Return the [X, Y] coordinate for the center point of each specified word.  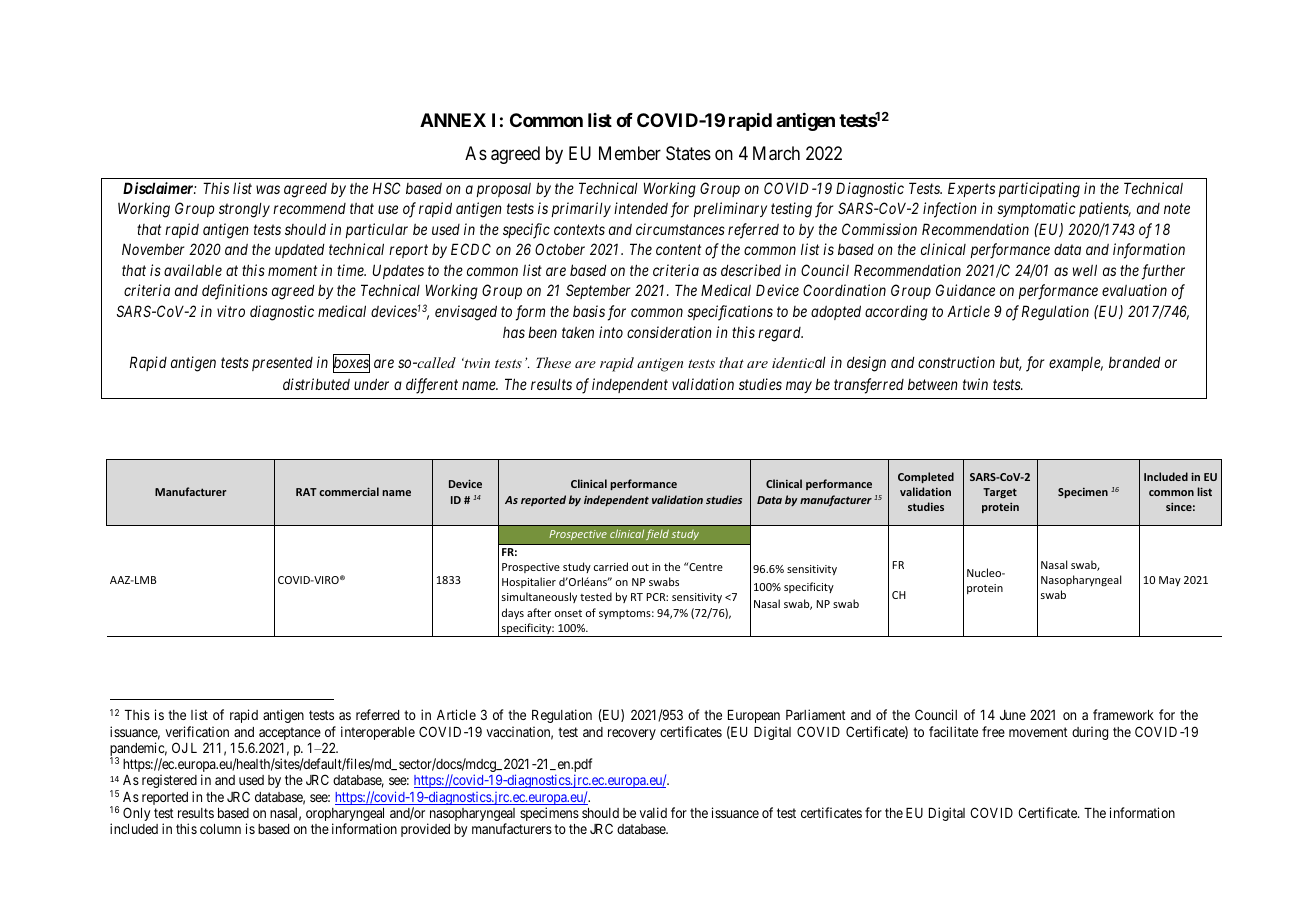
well [1085, 270]
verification [197, 731]
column [220, 829]
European [754, 716]
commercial [349, 491]
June [1013, 715]
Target [1000, 493]
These [553, 362]
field [657, 534]
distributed [316, 384]
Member [630, 153]
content [678, 250]
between [933, 384]
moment [292, 271]
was [268, 189]
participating [1039, 190]
